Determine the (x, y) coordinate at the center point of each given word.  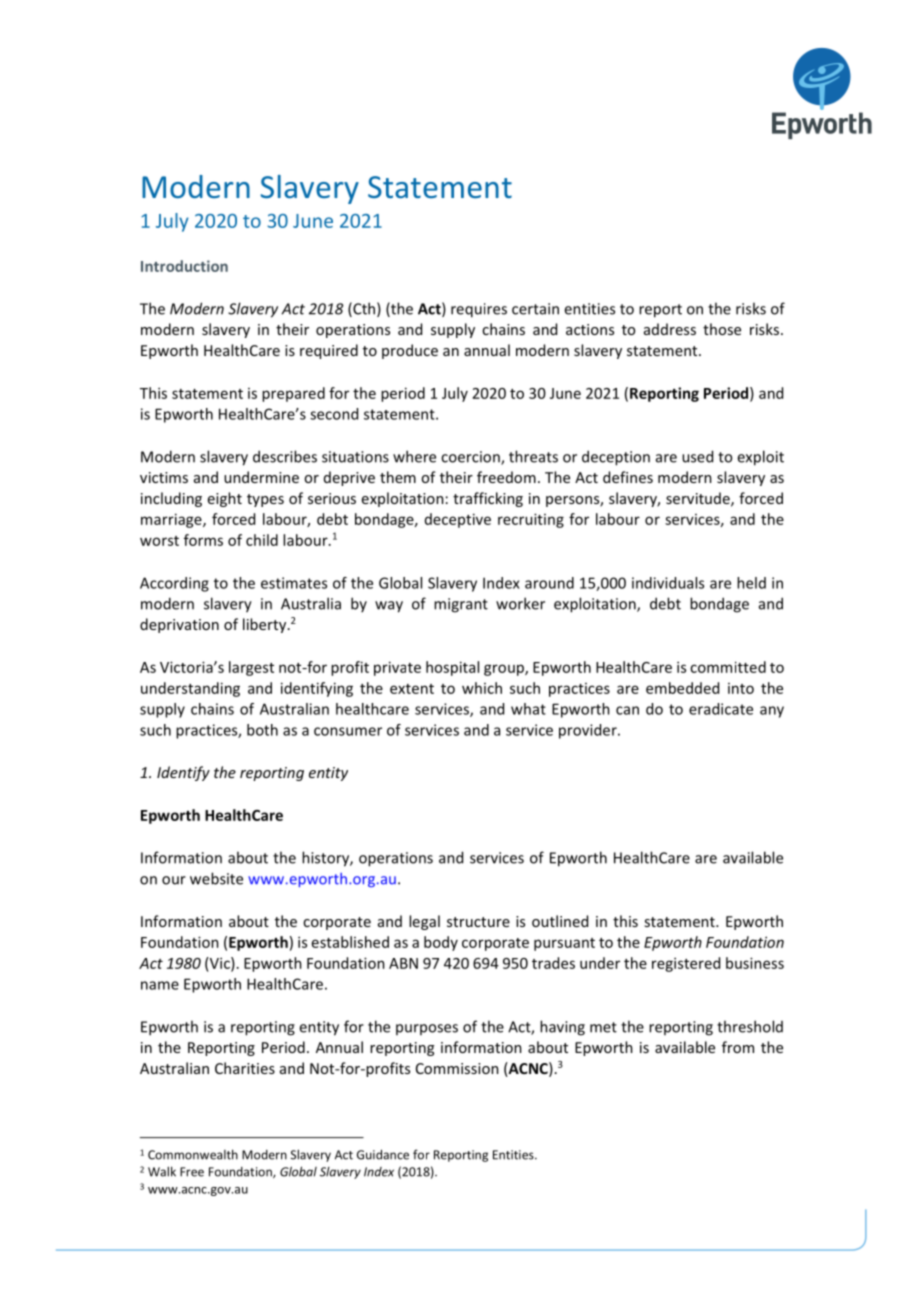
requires (479, 310)
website (216, 878)
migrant (461, 605)
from (738, 1047)
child (262, 540)
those (722, 329)
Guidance (383, 1154)
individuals (668, 583)
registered (686, 964)
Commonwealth (193, 1154)
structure (478, 922)
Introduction (184, 266)
